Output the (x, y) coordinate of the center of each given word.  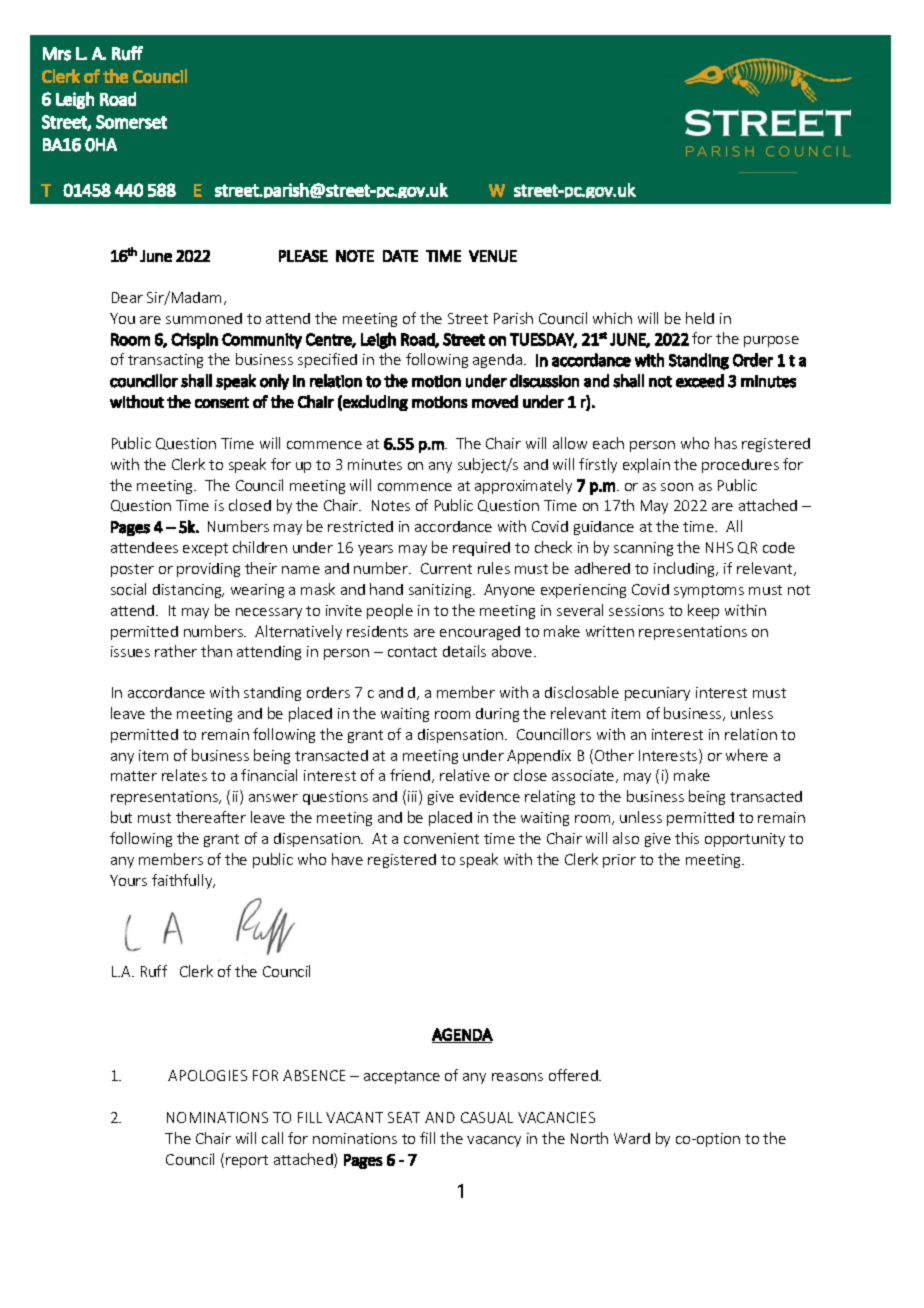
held (700, 318)
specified (327, 360)
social (128, 589)
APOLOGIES (207, 1075)
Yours (128, 880)
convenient (441, 838)
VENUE (493, 256)
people (390, 611)
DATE (400, 256)
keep (703, 611)
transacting (165, 361)
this (687, 838)
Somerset (131, 122)
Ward (632, 1138)
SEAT (404, 1117)
